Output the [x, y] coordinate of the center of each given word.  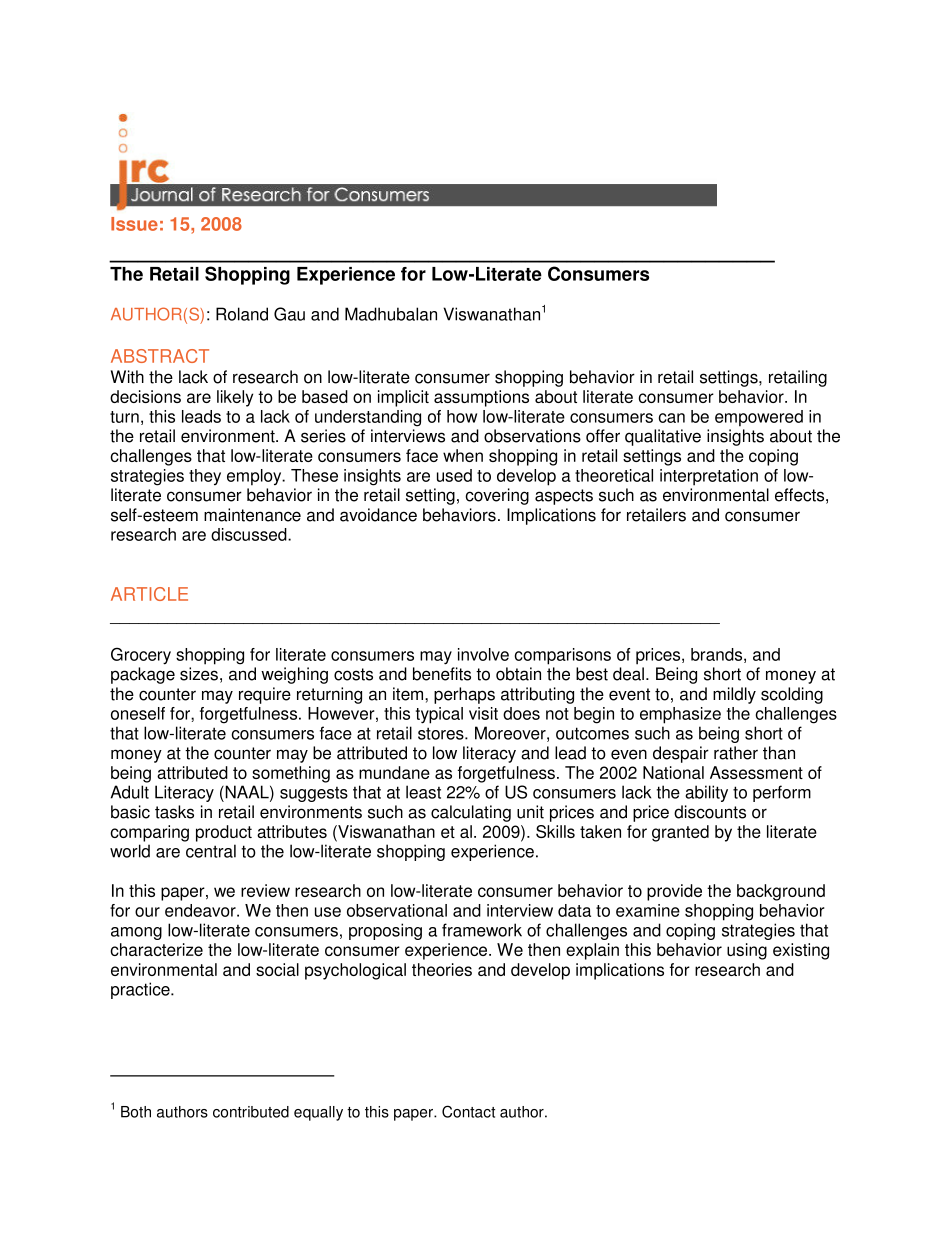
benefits [442, 674]
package [143, 675]
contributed [251, 1112]
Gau [289, 314]
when [463, 455]
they [205, 477]
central [211, 851]
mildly [734, 695]
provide [674, 892]
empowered [759, 418]
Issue [134, 224]
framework [482, 930]
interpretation [709, 477]
